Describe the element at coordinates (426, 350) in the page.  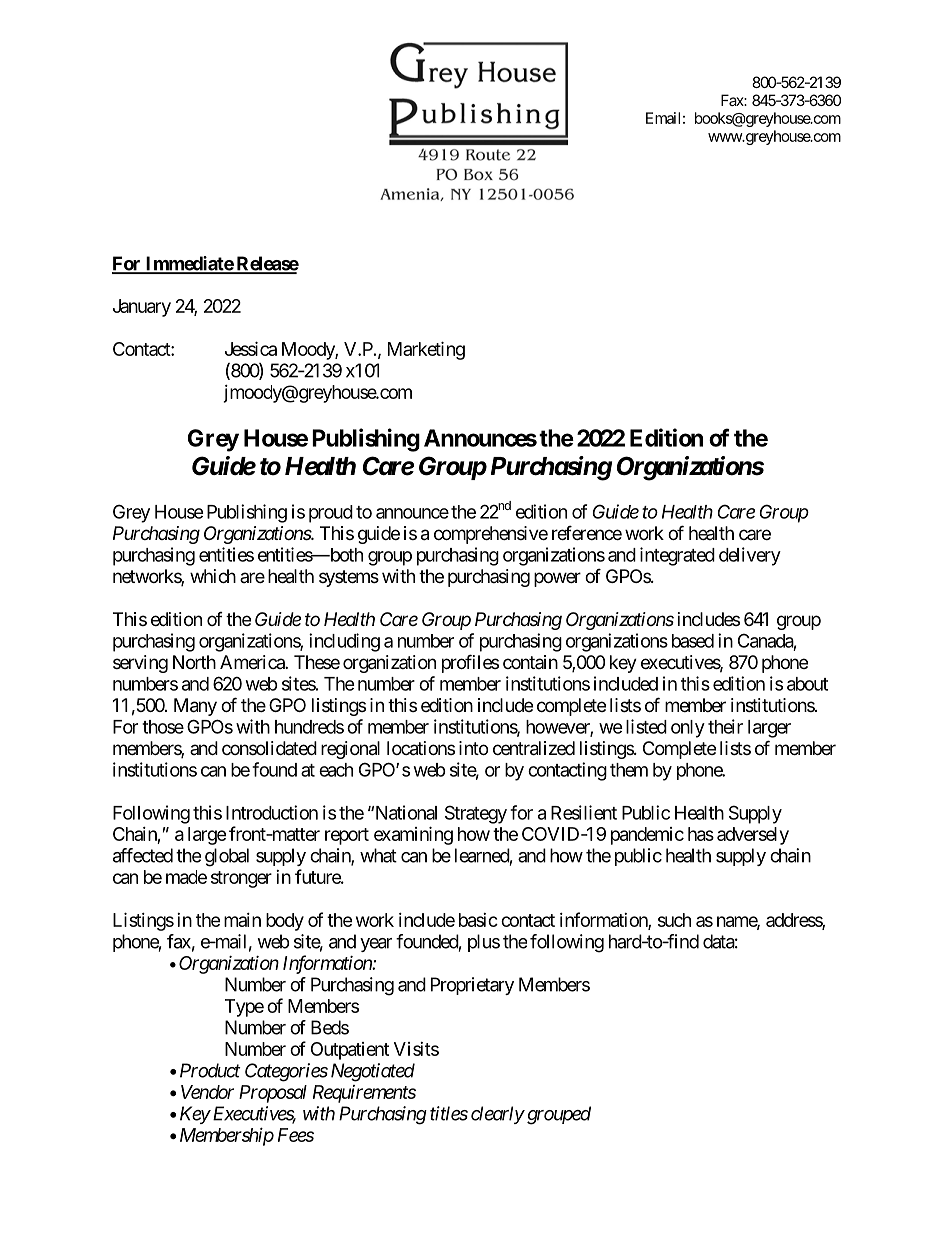
I see `Marketing` at that location.
